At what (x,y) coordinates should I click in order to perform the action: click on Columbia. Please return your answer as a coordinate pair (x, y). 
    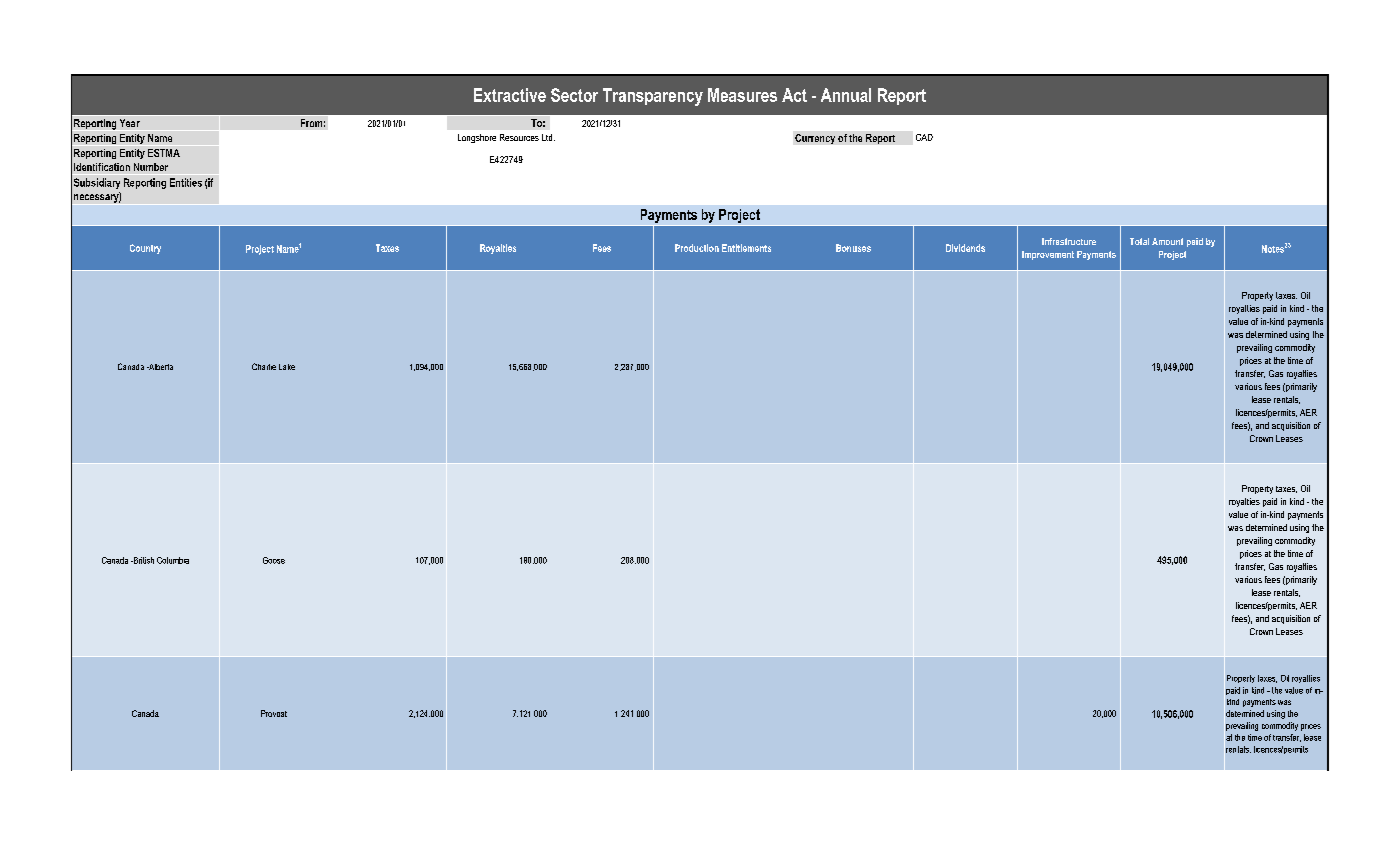
    Looking at the image, I should click on (173, 560).
